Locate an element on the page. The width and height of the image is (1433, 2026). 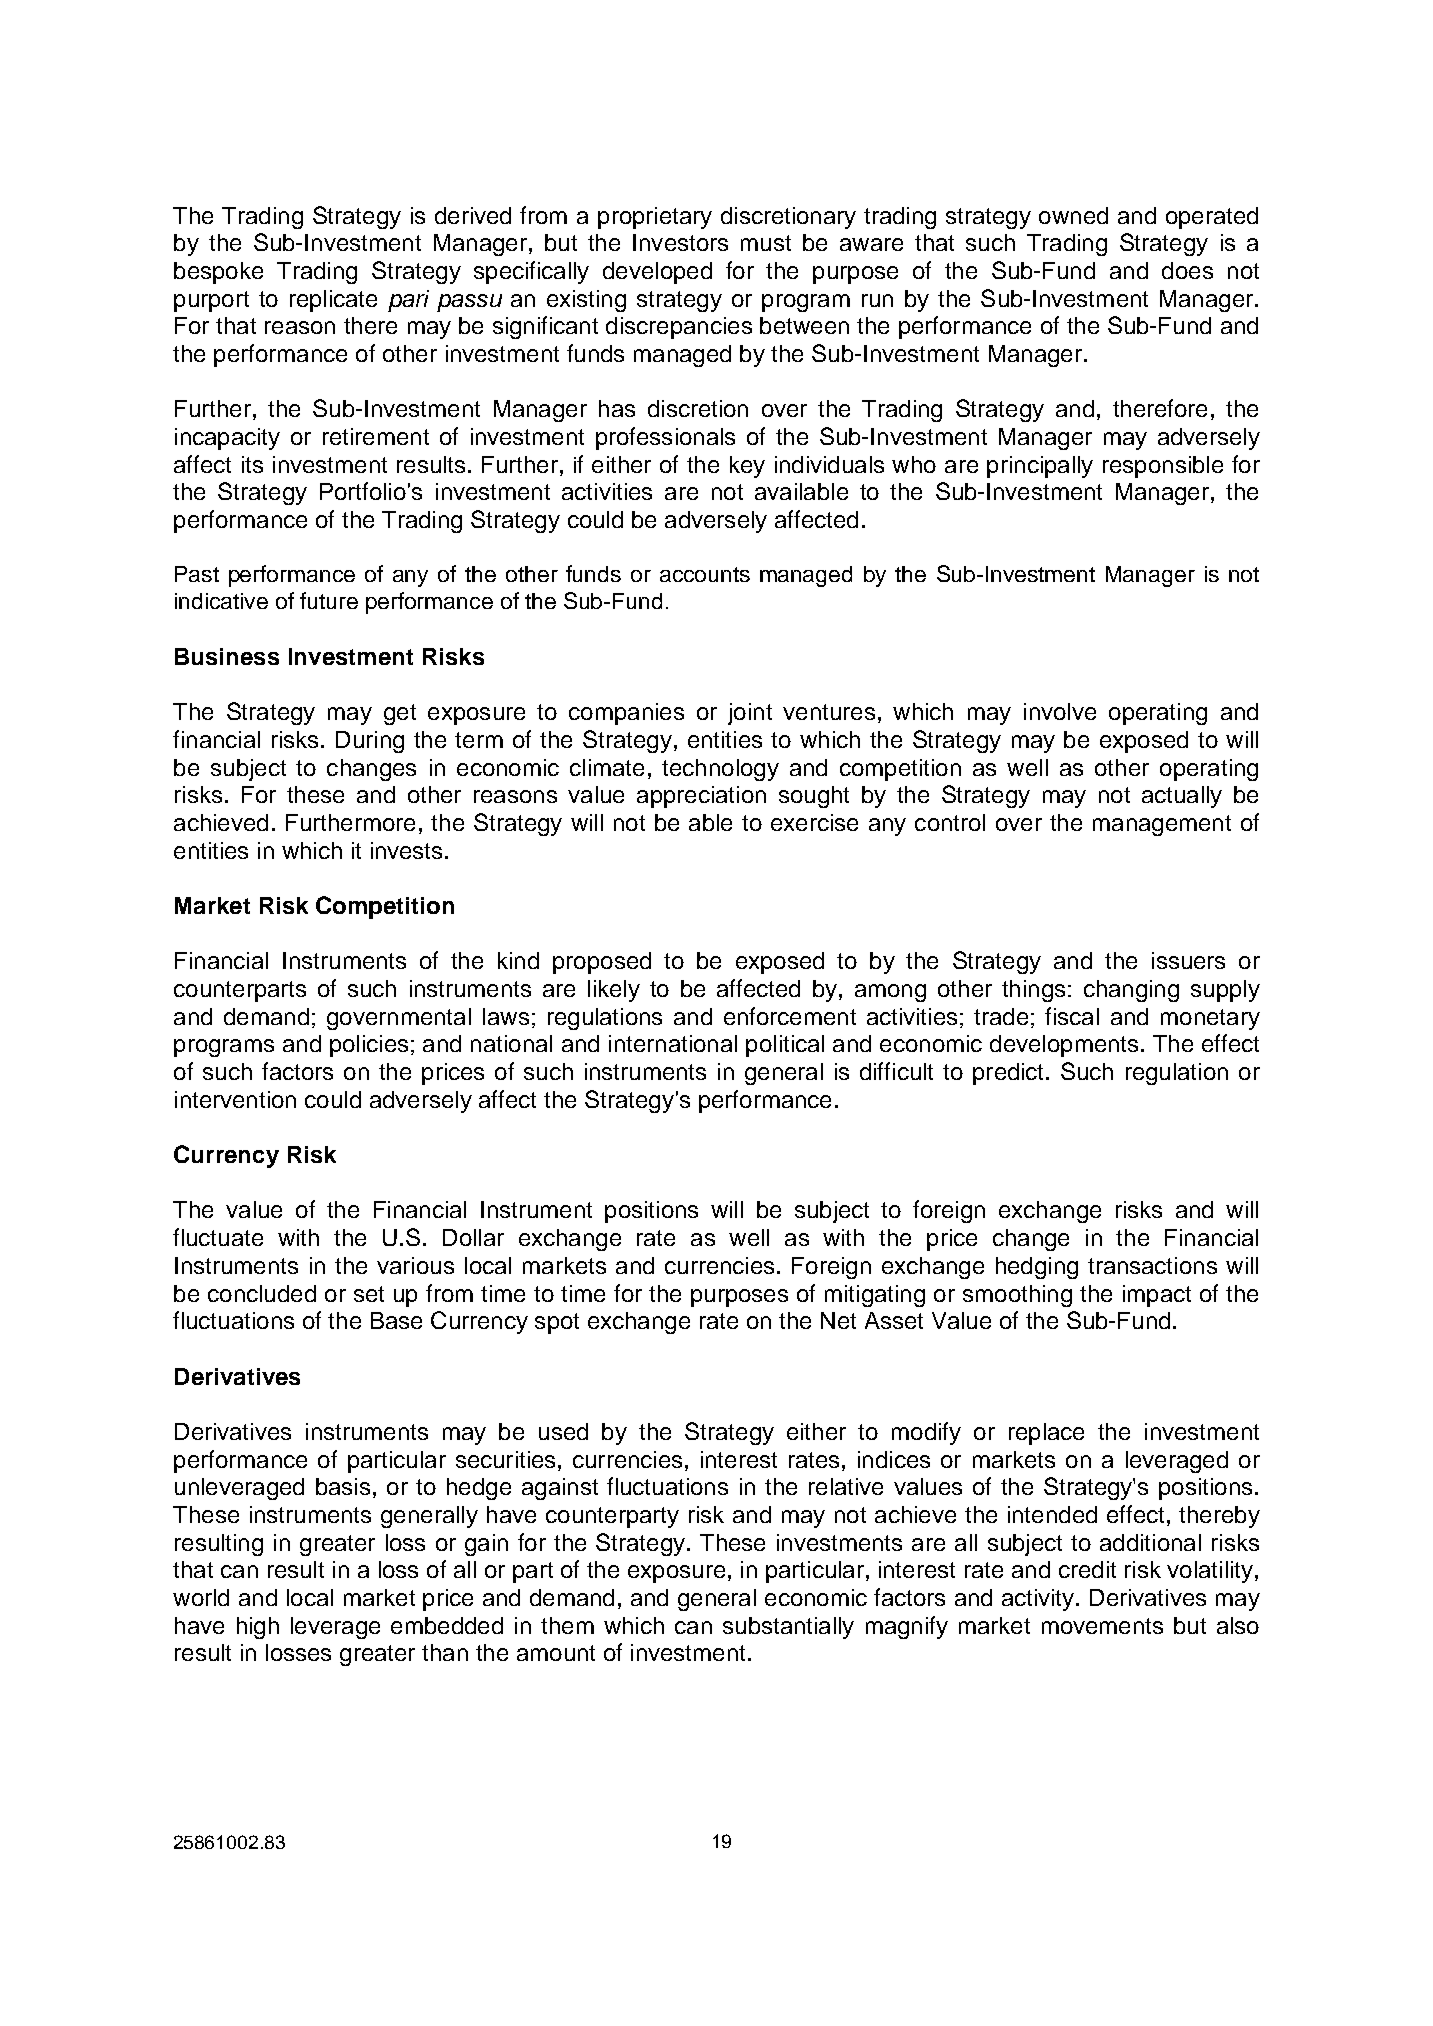
proposed is located at coordinates (602, 963).
